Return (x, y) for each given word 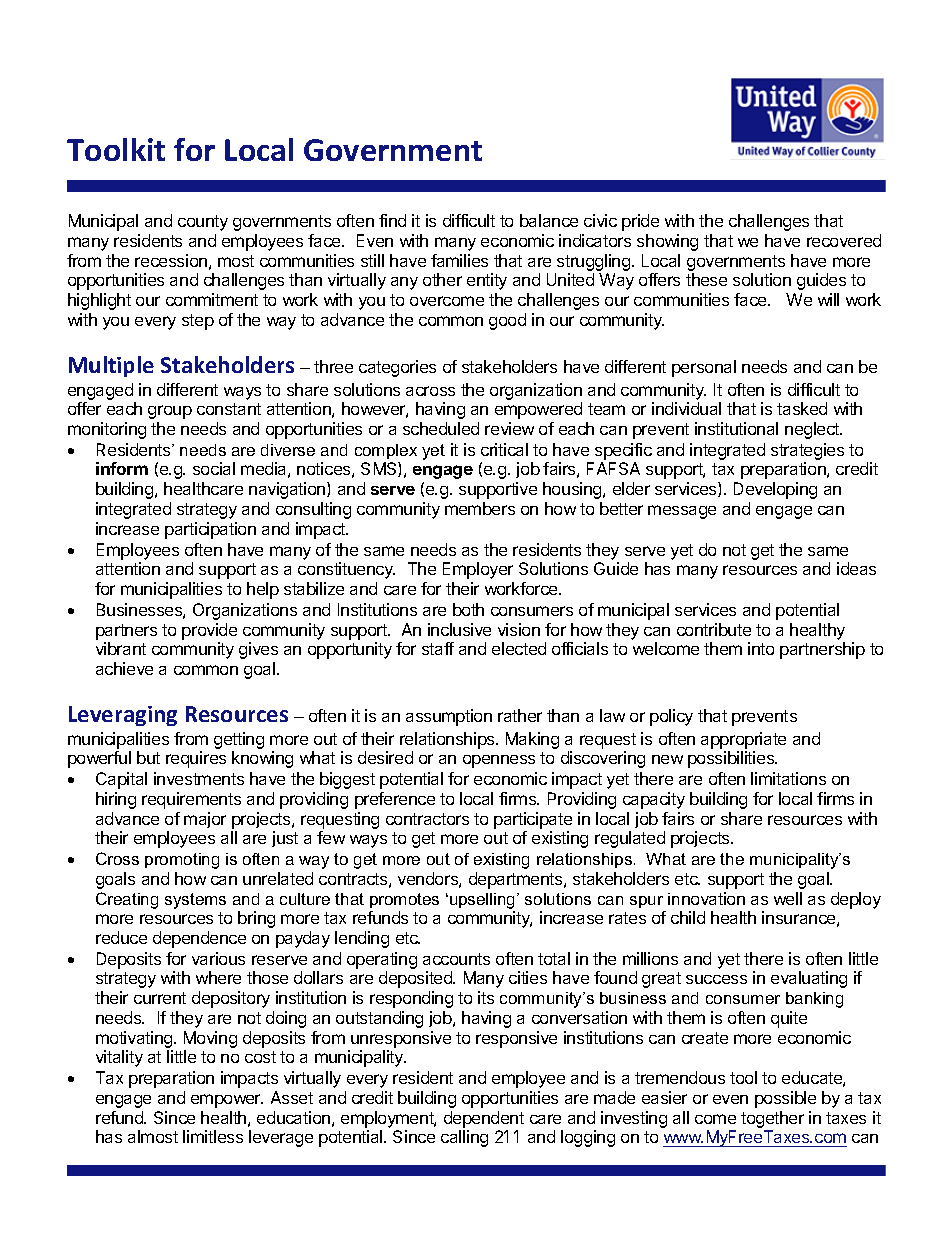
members (480, 508)
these (706, 279)
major (205, 820)
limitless (213, 1136)
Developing (775, 490)
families (459, 260)
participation (210, 530)
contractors (427, 819)
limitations (788, 778)
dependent (484, 1119)
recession (171, 260)
